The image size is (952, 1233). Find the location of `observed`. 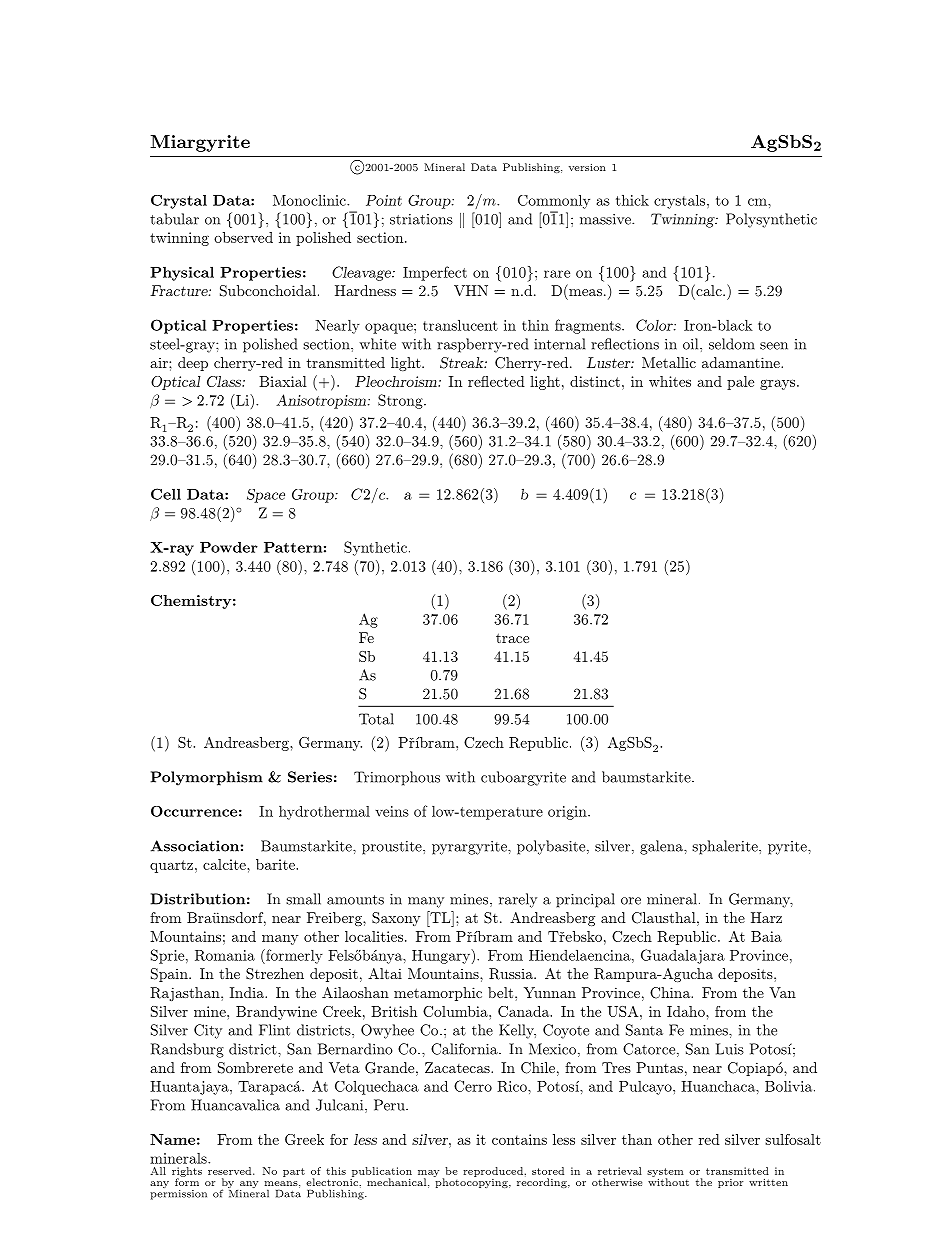

observed is located at coordinates (243, 237).
